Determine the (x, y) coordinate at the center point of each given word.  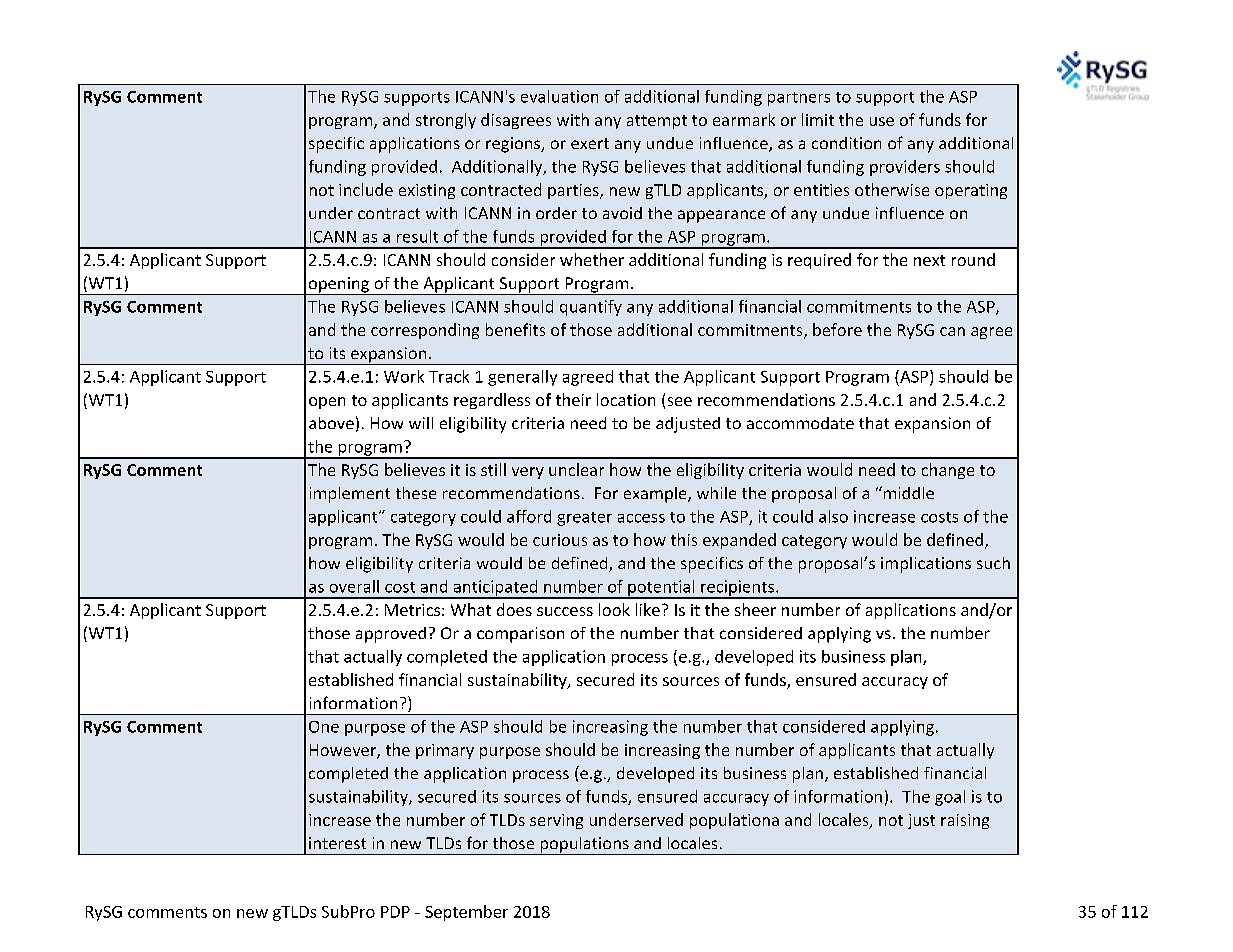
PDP (395, 912)
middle (907, 492)
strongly (446, 121)
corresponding (425, 331)
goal (950, 798)
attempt (657, 122)
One (324, 727)
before (837, 329)
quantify (591, 308)
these (416, 493)
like (648, 609)
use (882, 121)
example (656, 495)
